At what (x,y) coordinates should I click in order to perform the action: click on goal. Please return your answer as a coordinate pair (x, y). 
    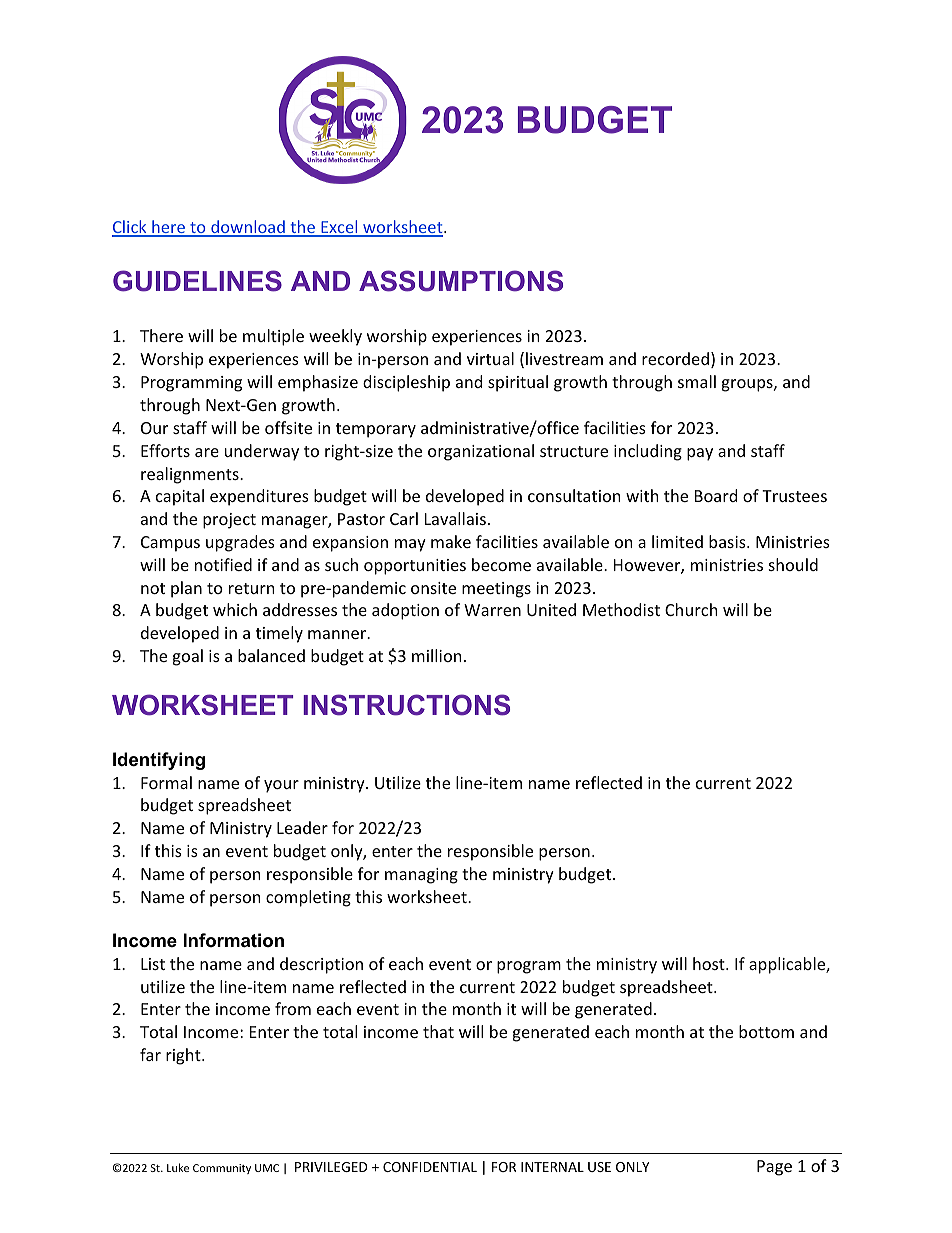
    Looking at the image, I should click on (187, 657).
